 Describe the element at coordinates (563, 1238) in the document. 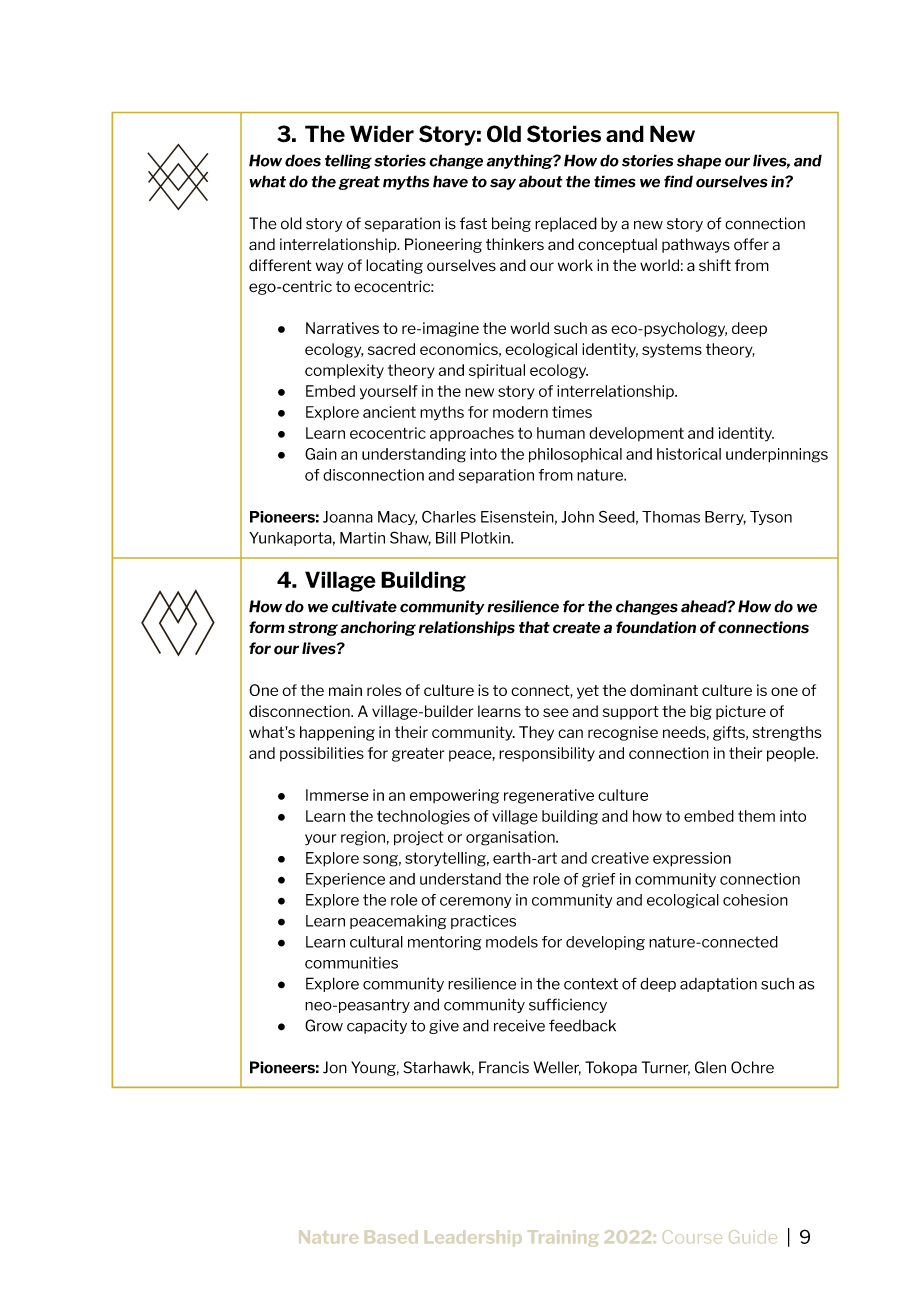

I see `Training` at that location.
